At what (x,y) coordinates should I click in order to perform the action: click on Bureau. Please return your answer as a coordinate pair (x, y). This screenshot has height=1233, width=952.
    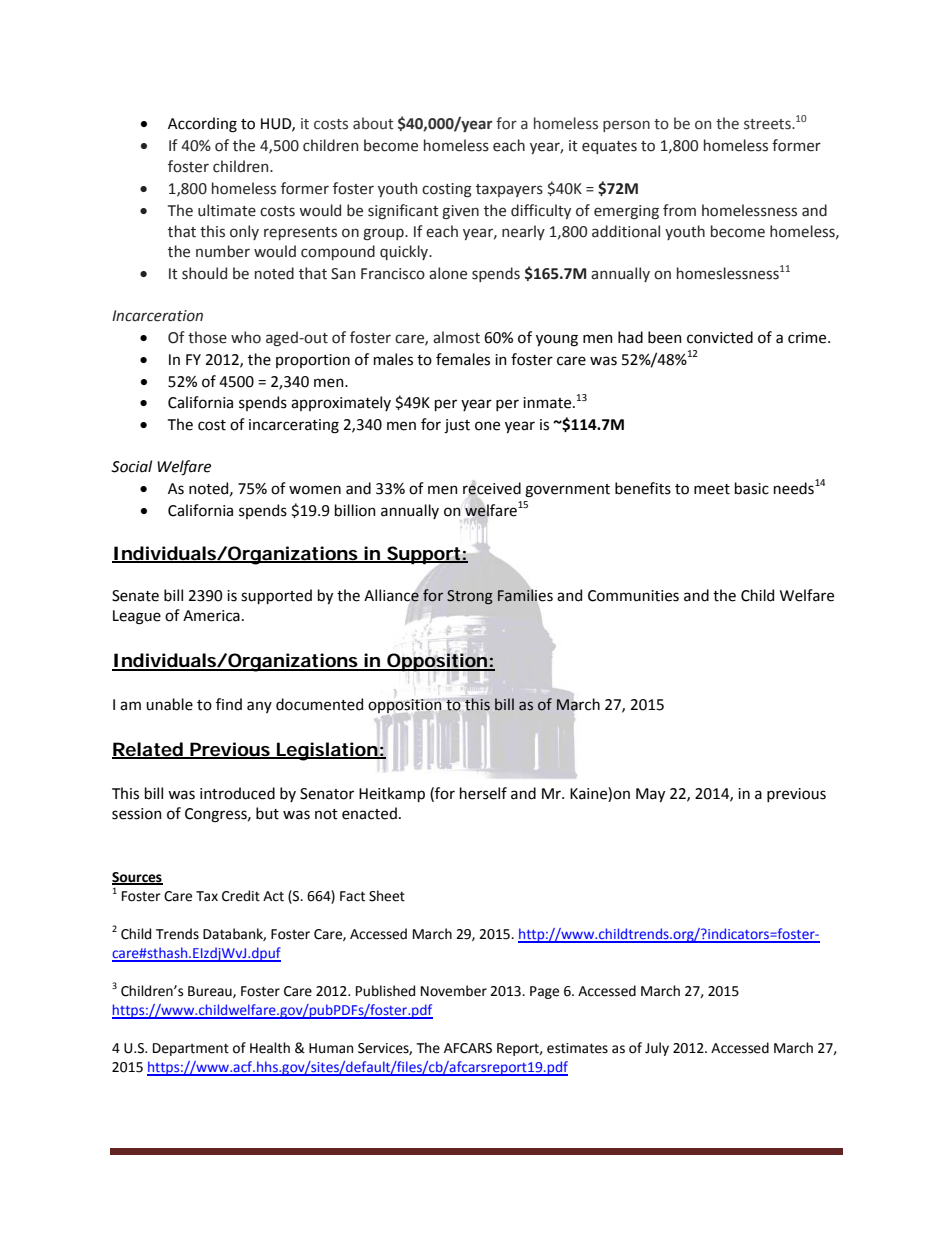
    Looking at the image, I should click on (211, 992).
